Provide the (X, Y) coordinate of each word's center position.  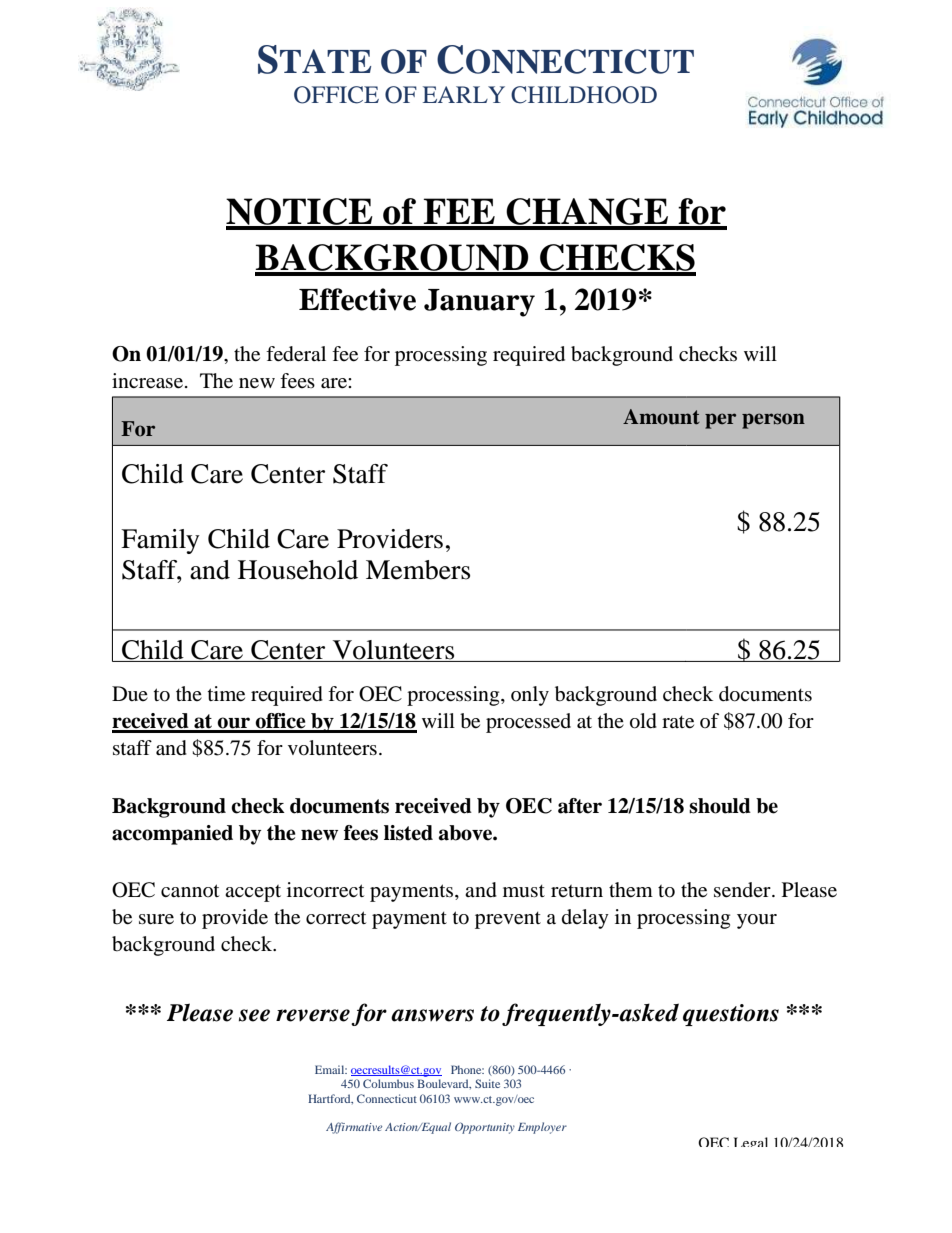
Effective (357, 299)
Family (160, 541)
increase (149, 381)
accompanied (172, 835)
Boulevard (444, 1084)
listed (408, 833)
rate (678, 722)
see (254, 1015)
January (479, 303)
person (773, 421)
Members (418, 570)
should (720, 806)
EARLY (464, 94)
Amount (661, 417)
